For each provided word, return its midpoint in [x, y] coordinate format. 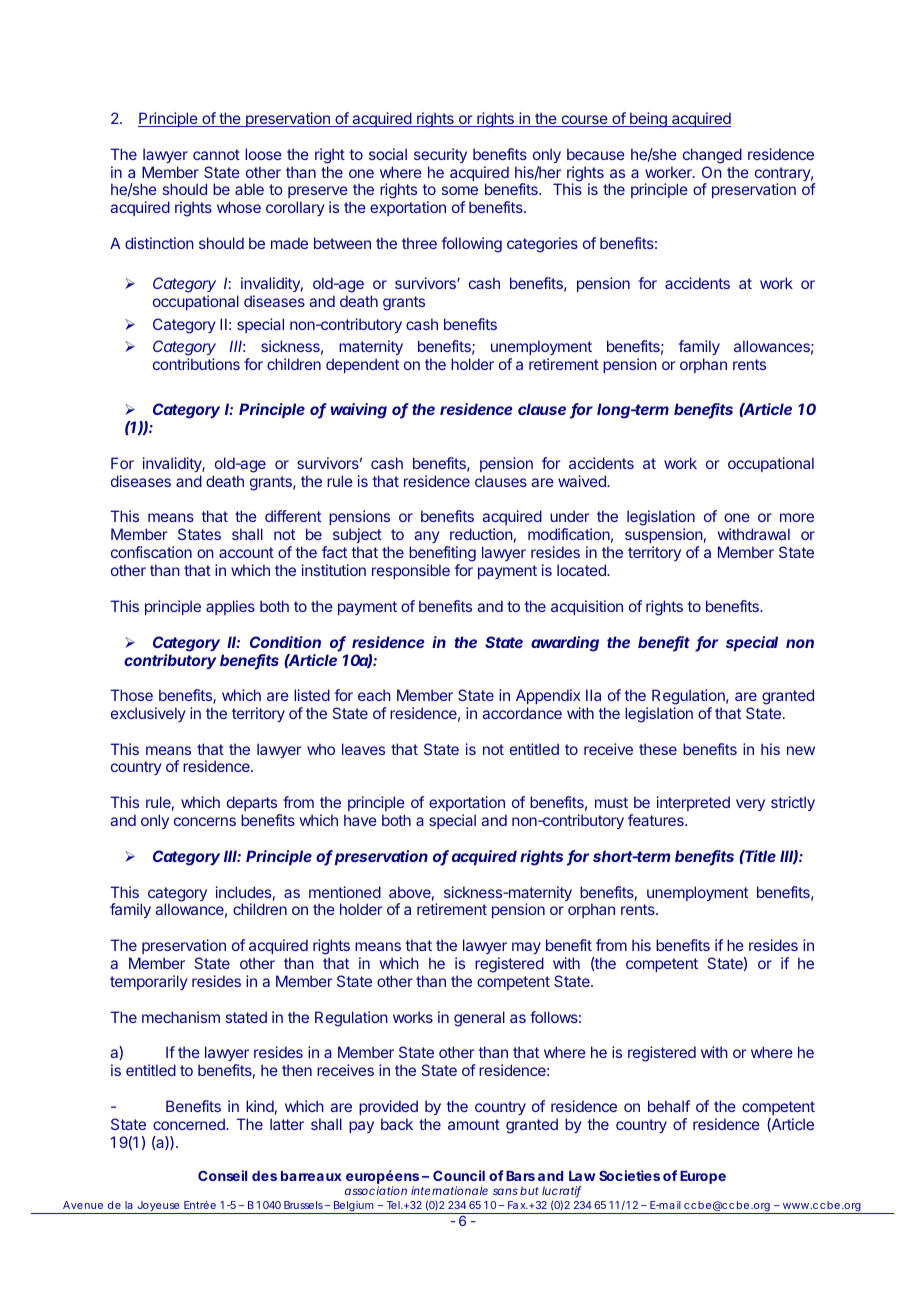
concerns [205, 821]
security [440, 155]
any [427, 537]
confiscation [151, 552]
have [360, 820]
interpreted [693, 803]
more [797, 517]
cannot [216, 154]
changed [712, 156]
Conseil [222, 1175]
